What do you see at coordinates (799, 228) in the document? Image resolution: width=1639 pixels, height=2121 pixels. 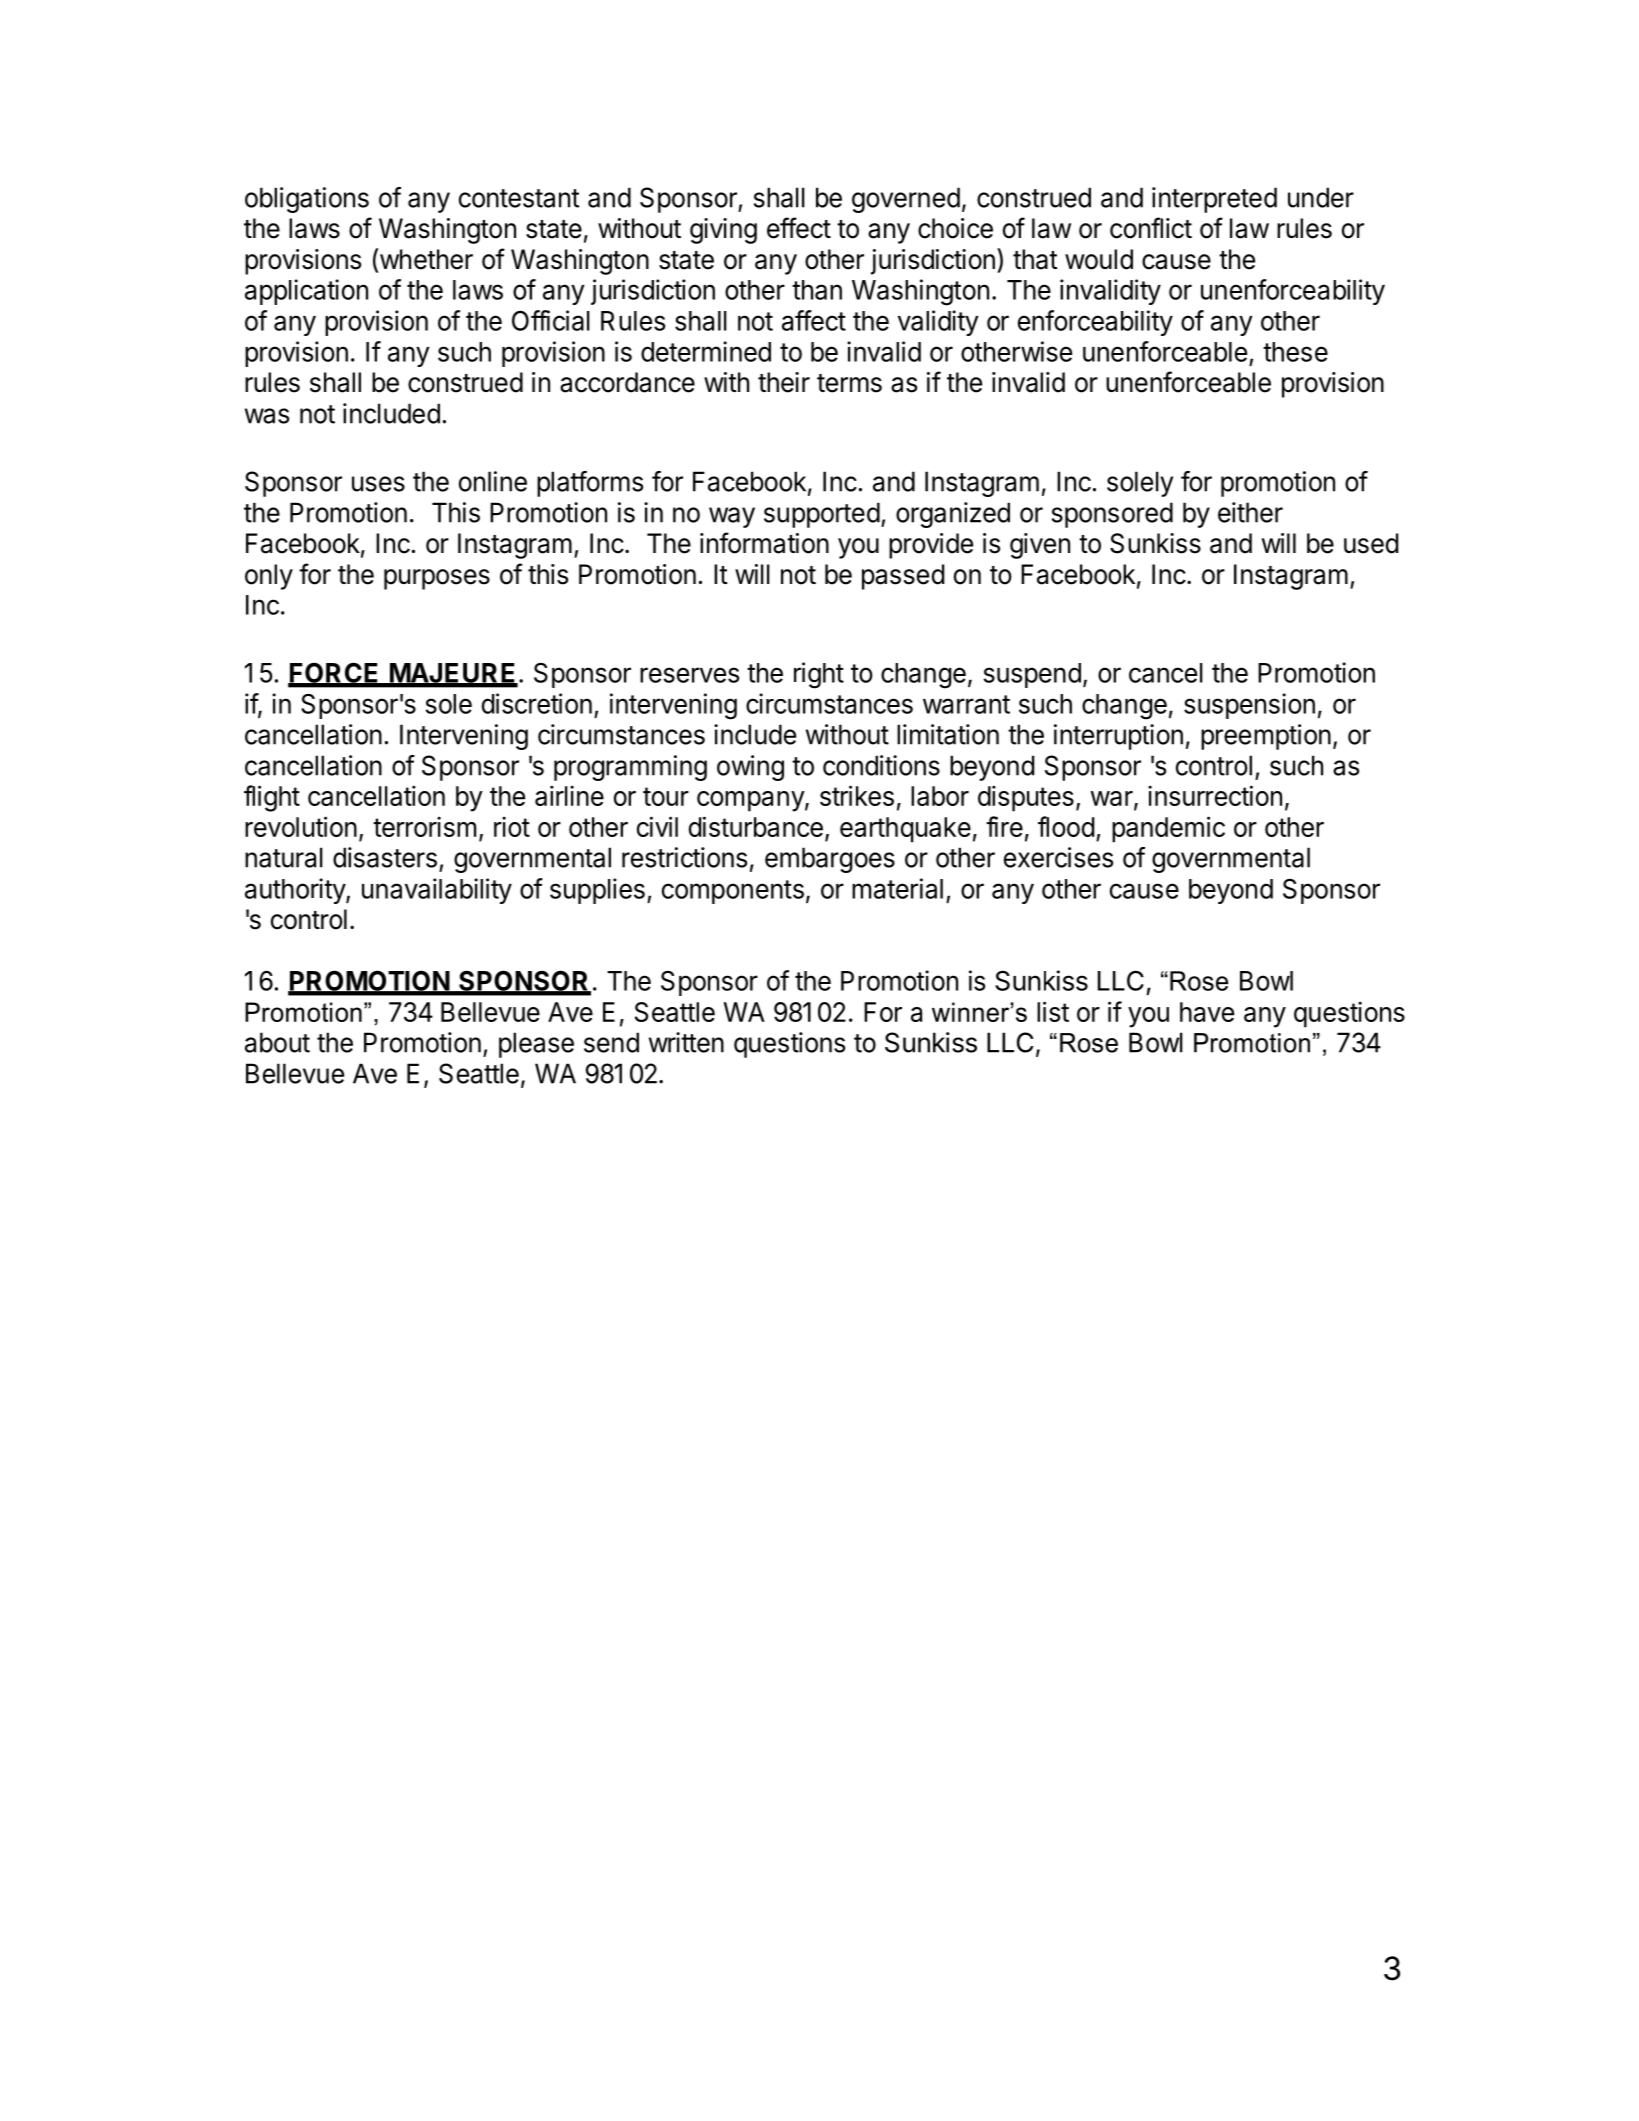 I see `effect` at bounding box center [799, 228].
